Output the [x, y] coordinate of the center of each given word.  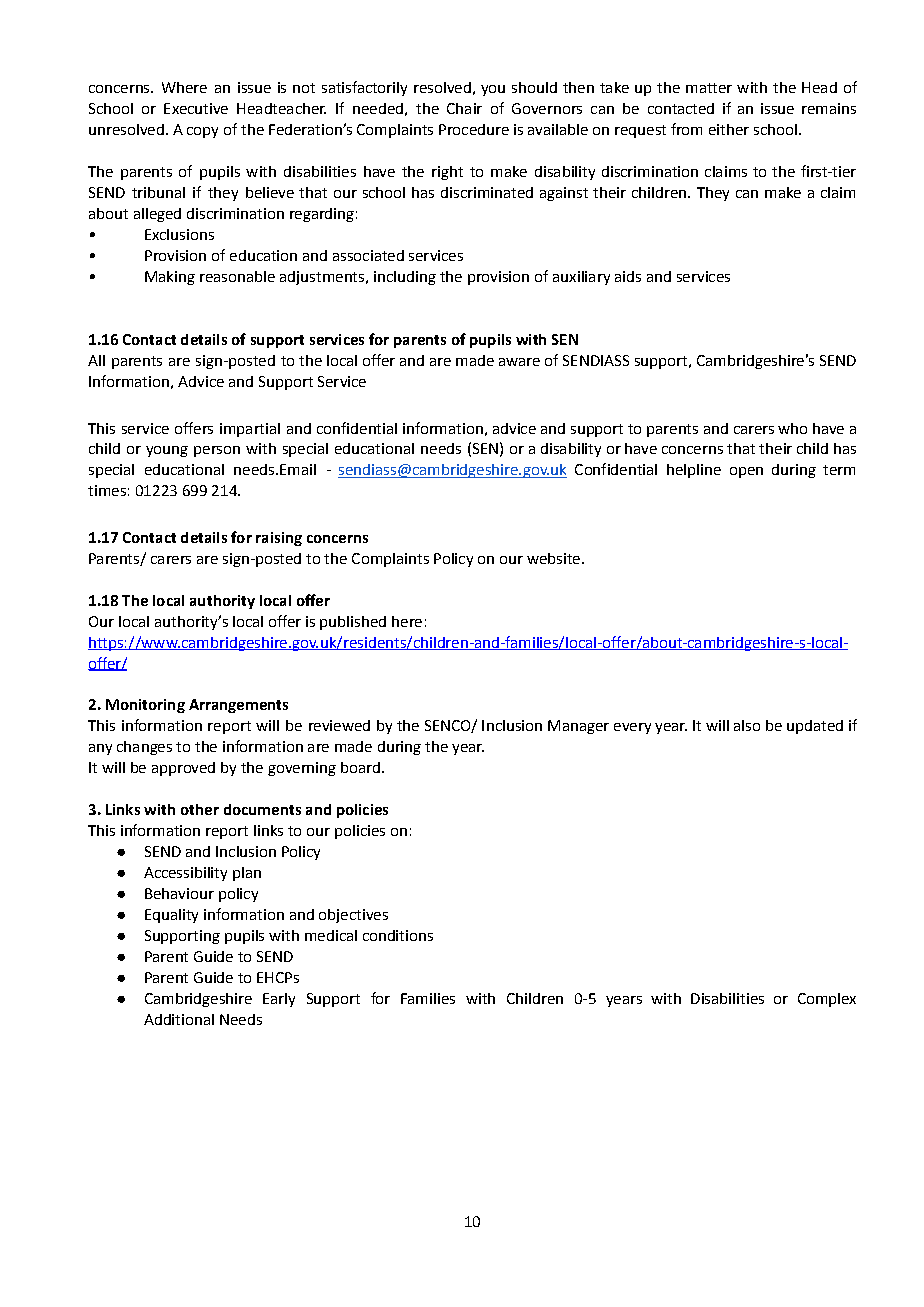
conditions [398, 935]
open [746, 472]
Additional [179, 1019]
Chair [464, 108]
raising [279, 539]
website [553, 558]
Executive [196, 108]
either [729, 129]
